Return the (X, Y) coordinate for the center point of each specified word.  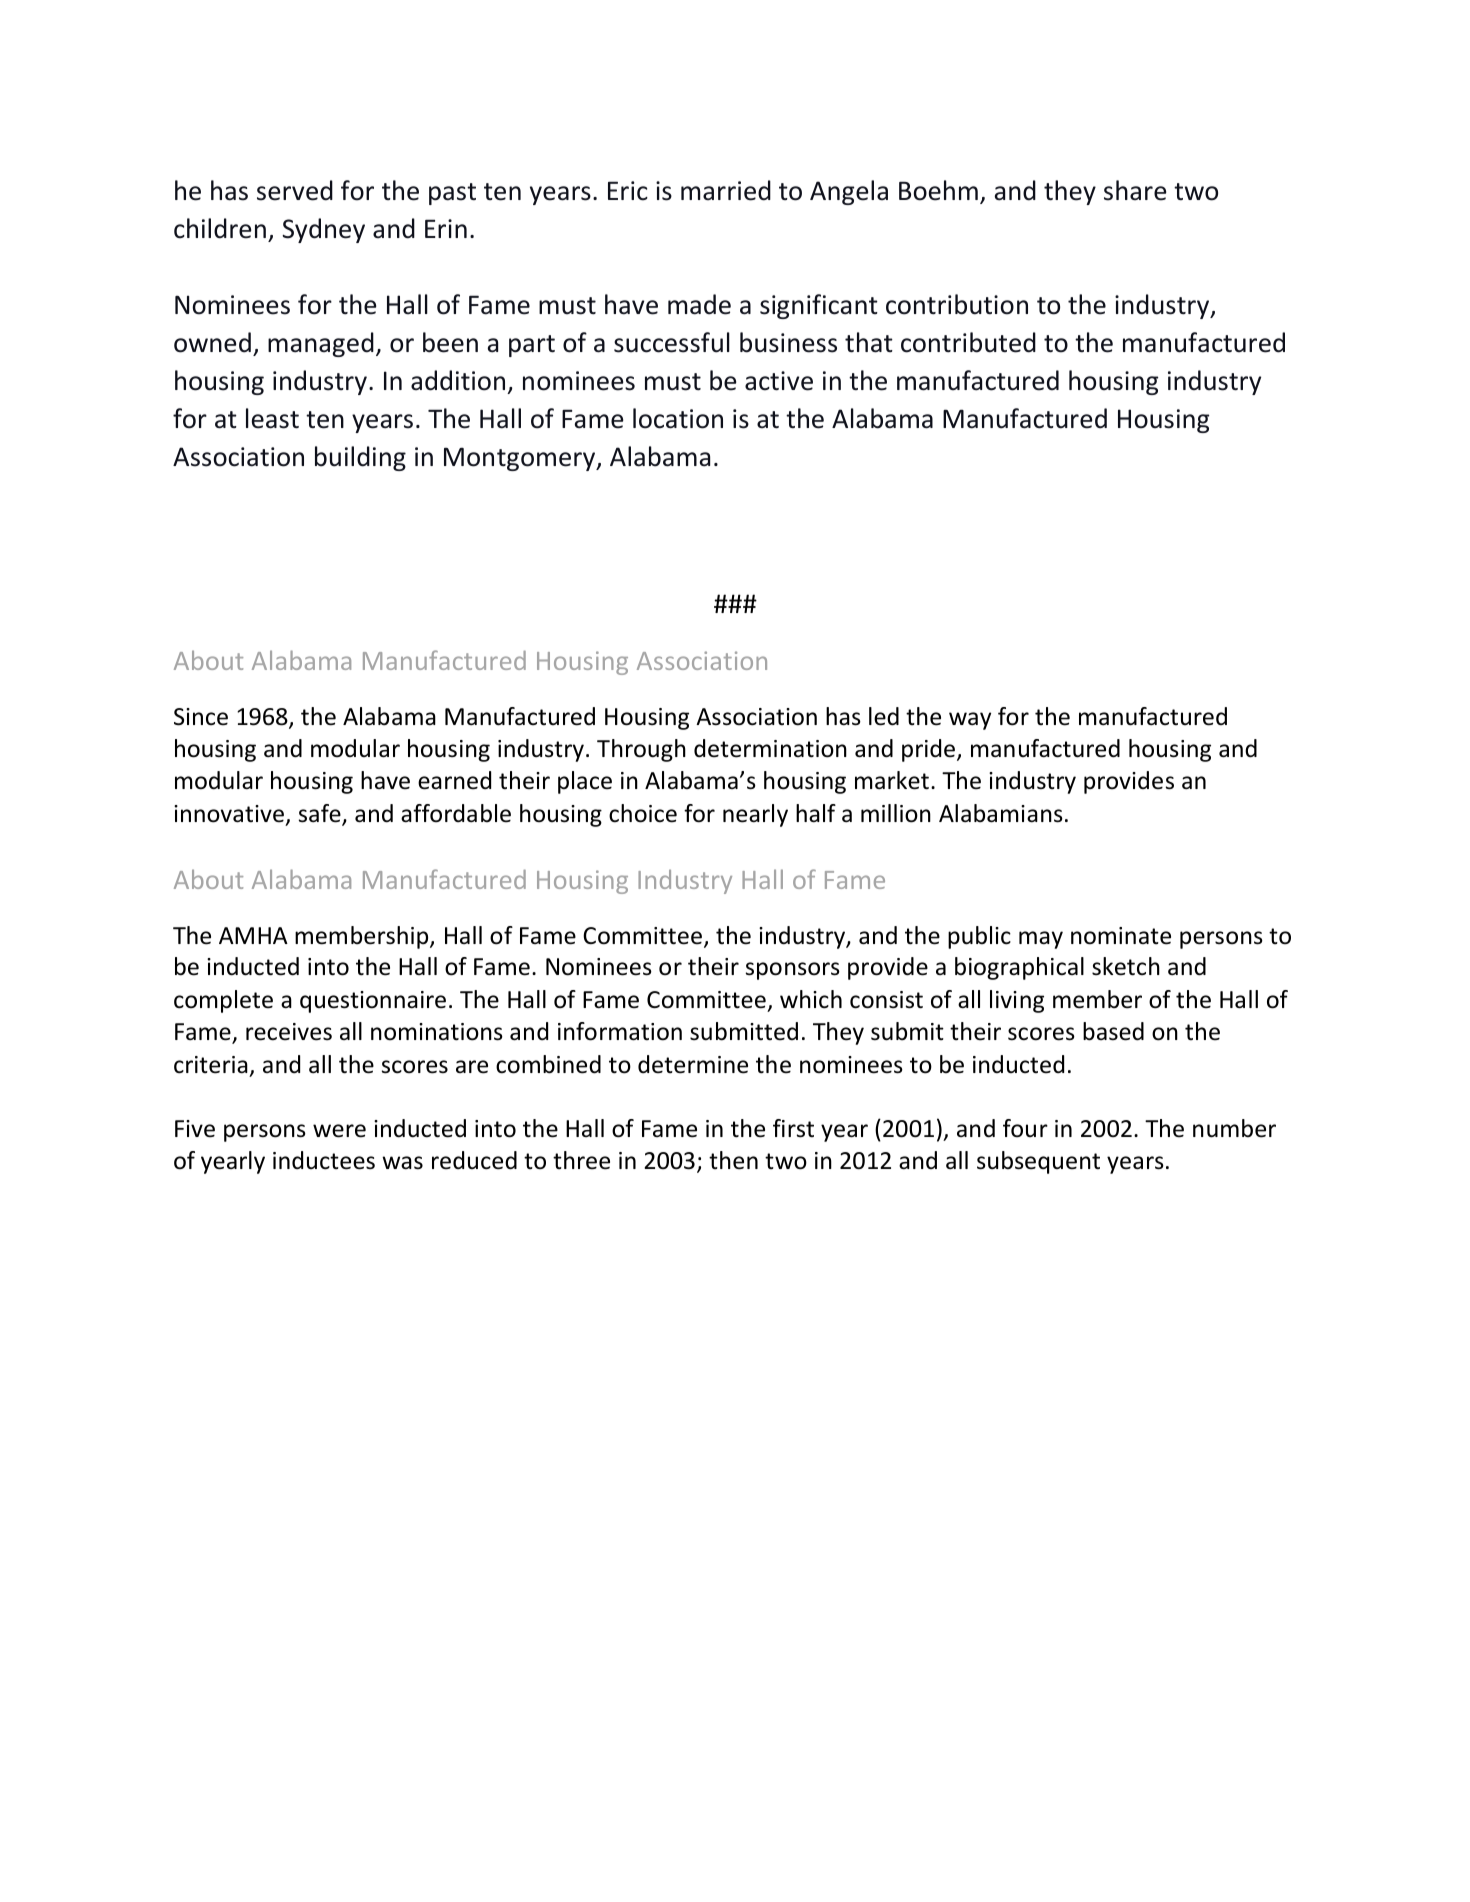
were (339, 1131)
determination (770, 748)
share (1135, 190)
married (726, 190)
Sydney (323, 230)
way (970, 721)
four (1025, 1128)
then (733, 1160)
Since (201, 717)
